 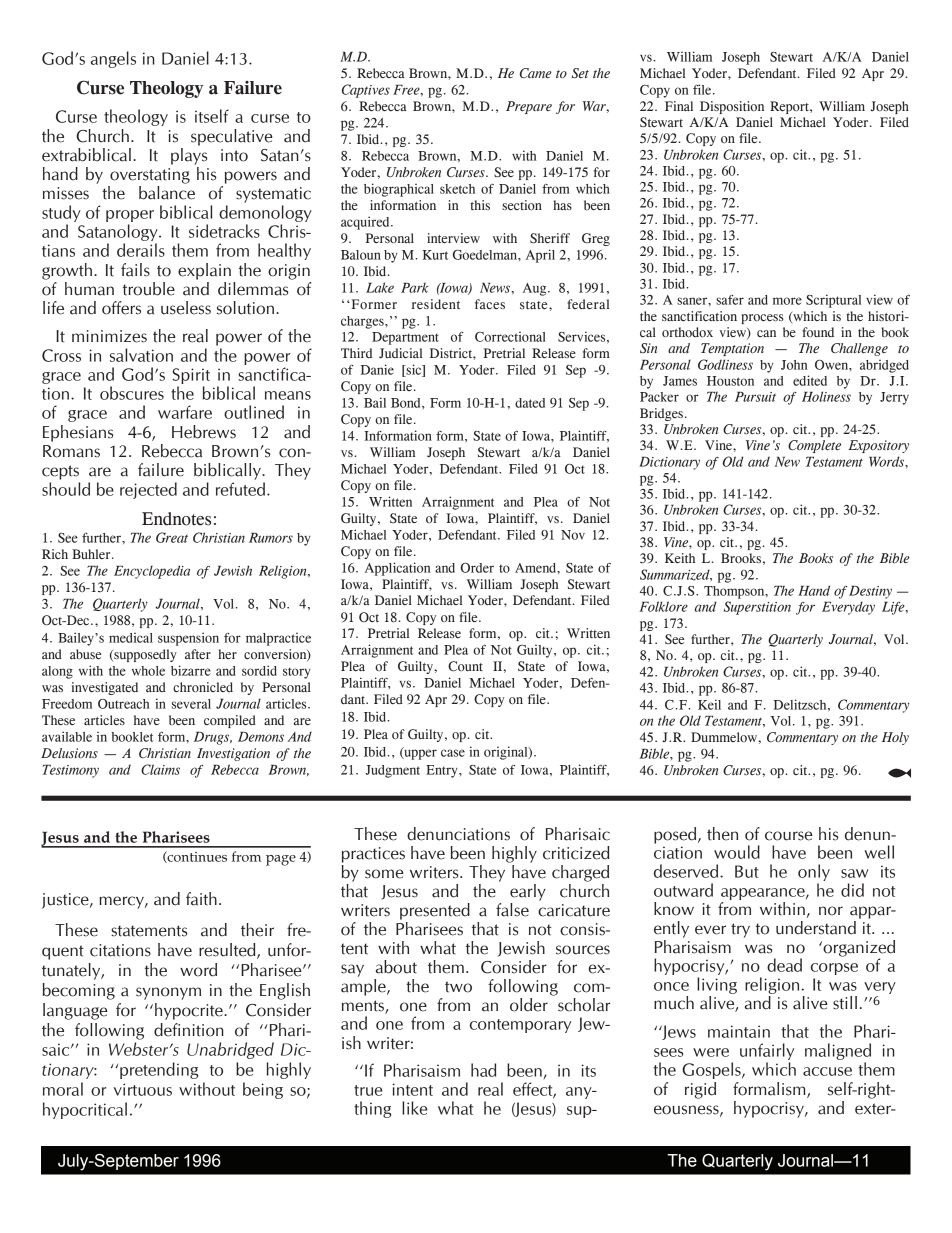 I want to click on Keil, so click(x=709, y=704).
